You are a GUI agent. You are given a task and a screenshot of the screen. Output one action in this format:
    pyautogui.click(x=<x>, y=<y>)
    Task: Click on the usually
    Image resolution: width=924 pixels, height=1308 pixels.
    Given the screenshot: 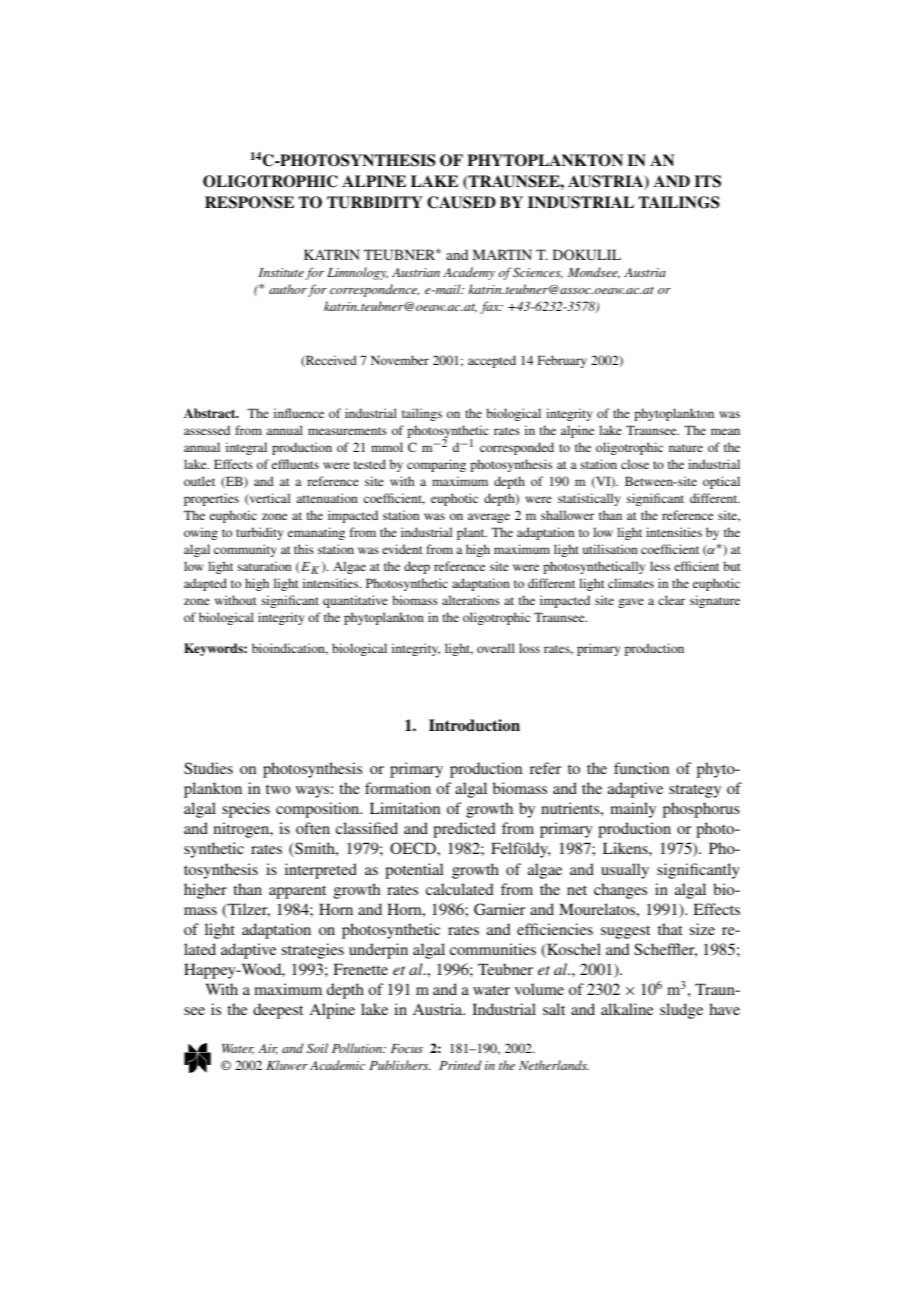 What is the action you would take?
    pyautogui.click(x=625, y=871)
